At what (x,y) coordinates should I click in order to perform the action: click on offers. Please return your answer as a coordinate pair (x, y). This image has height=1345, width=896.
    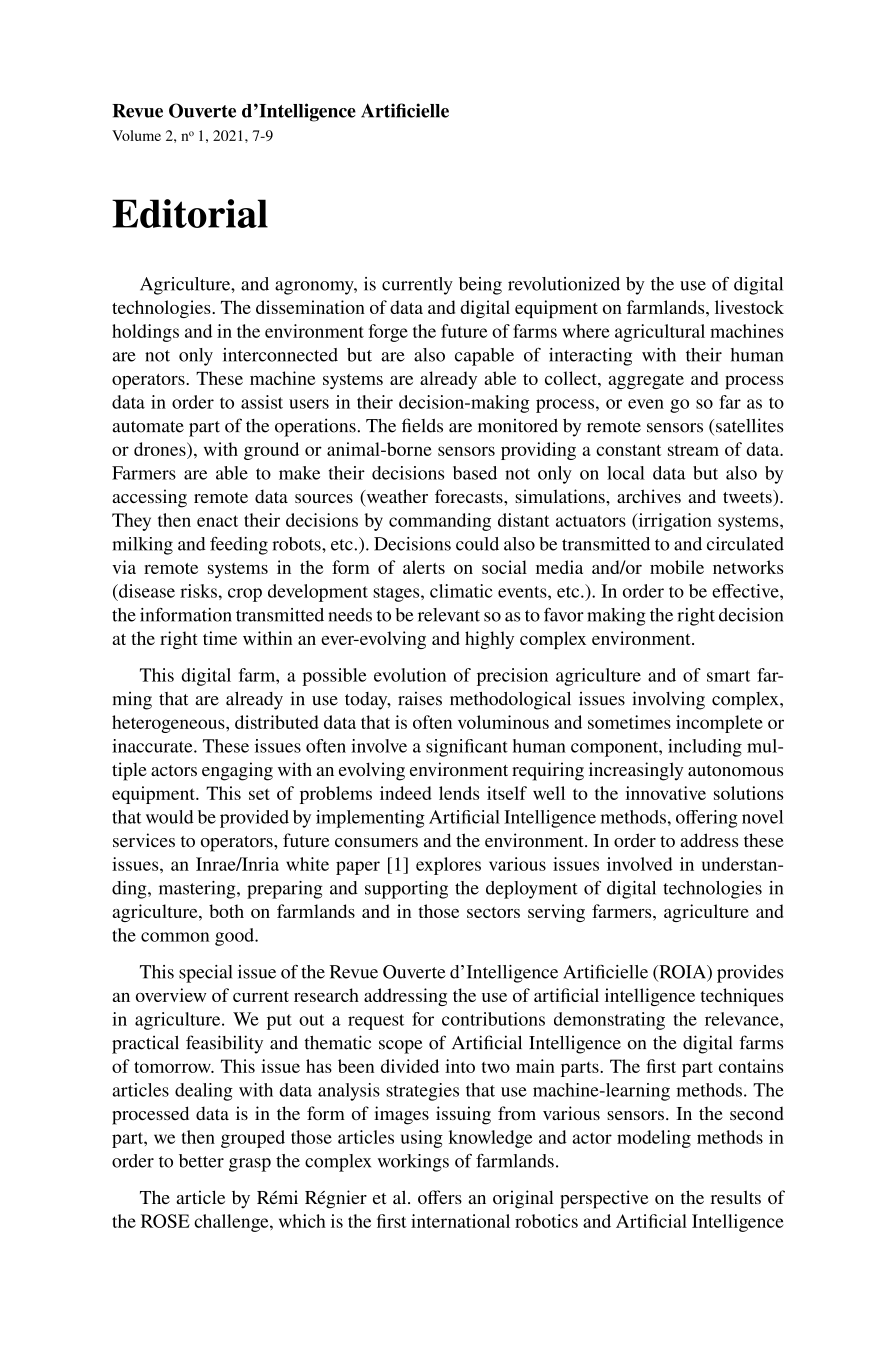
    Looking at the image, I should click on (440, 1197).
